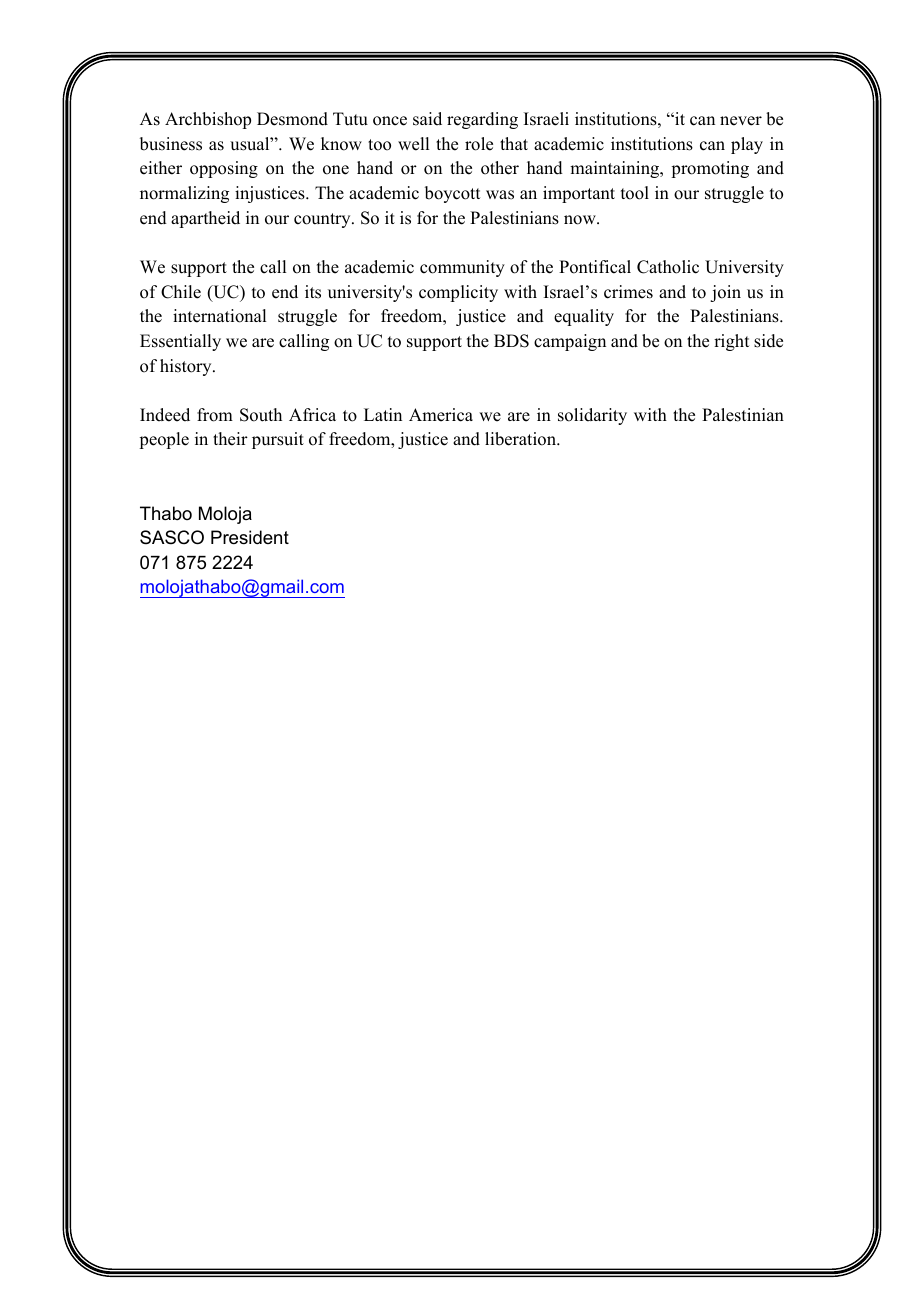 Image resolution: width=924 pixels, height=1308 pixels. I want to click on history, so click(187, 367).
